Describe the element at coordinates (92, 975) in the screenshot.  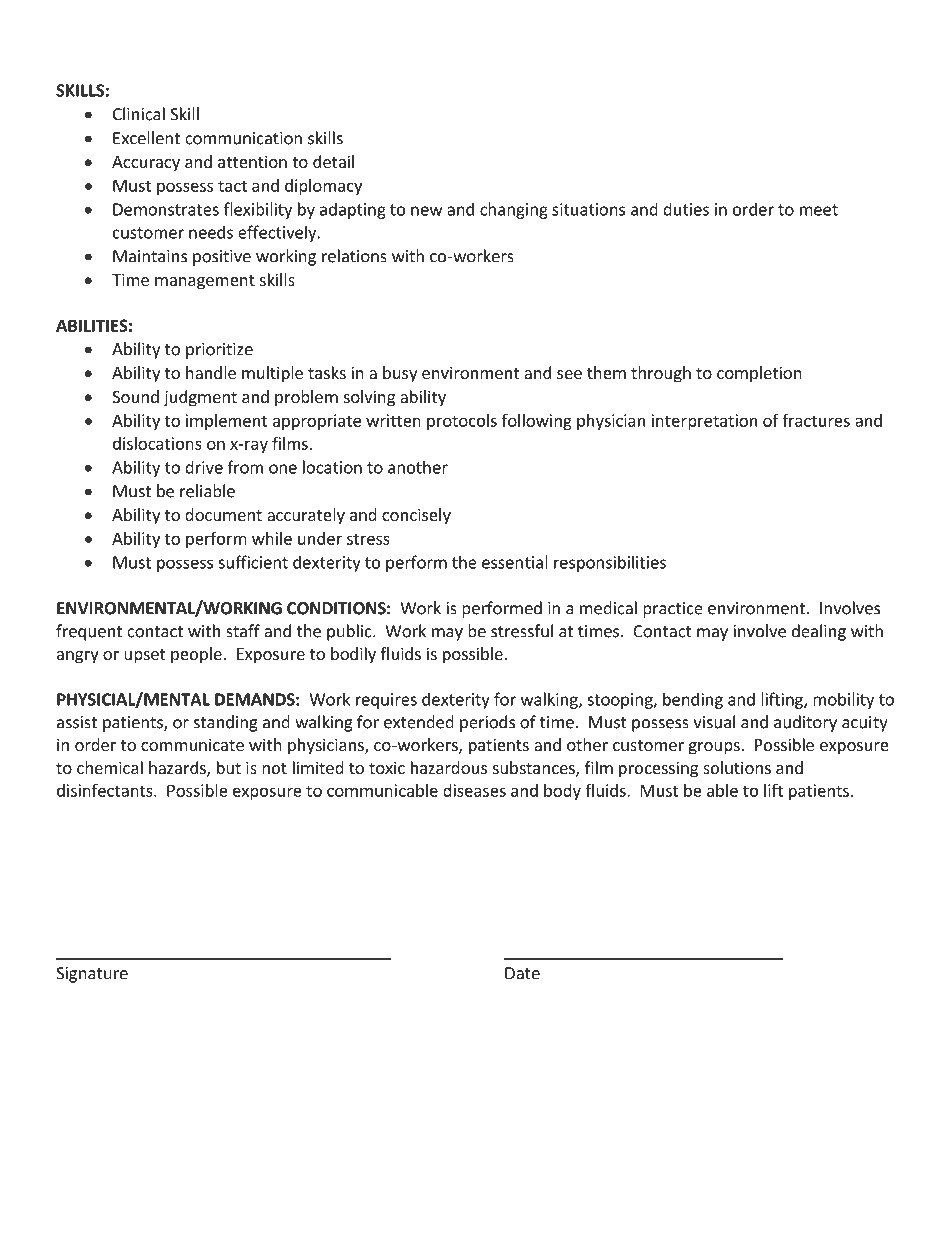
I see `Signature` at that location.
